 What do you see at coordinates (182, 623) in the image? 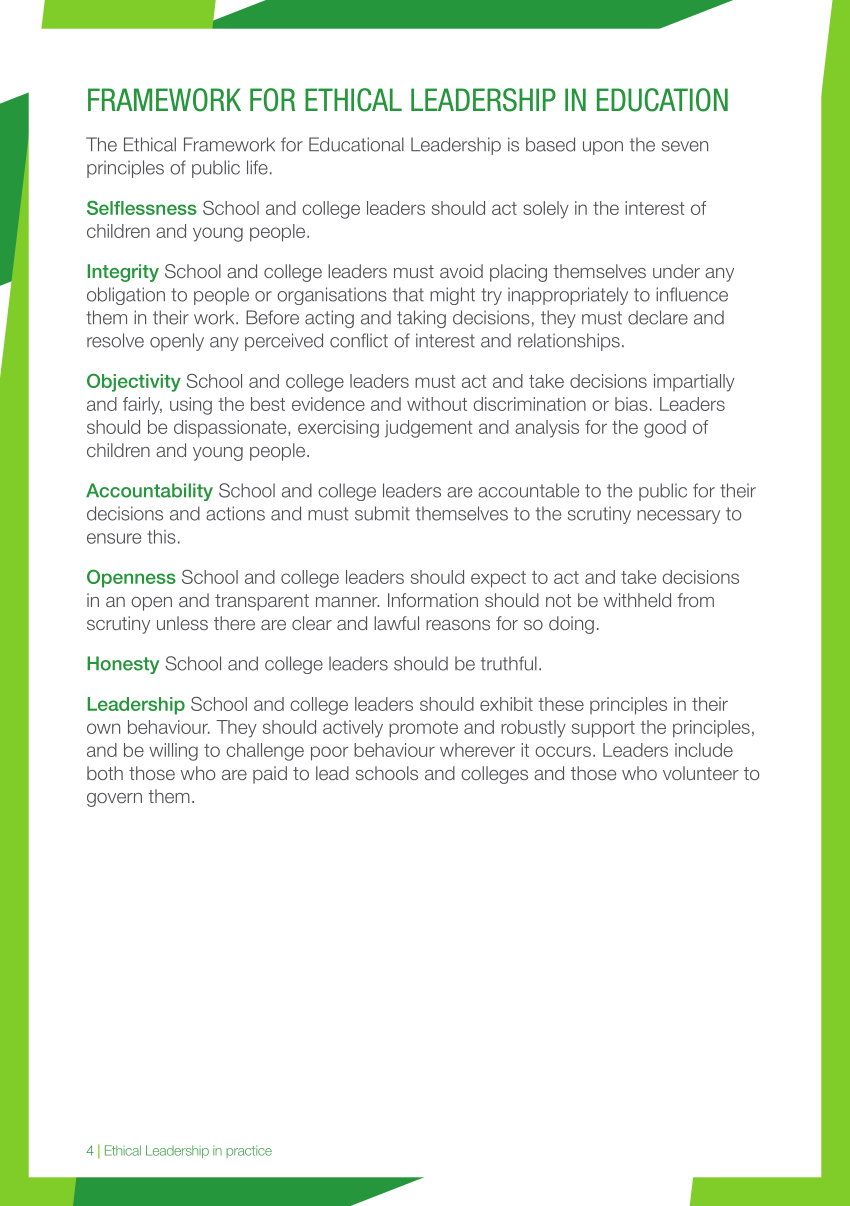
I see `unless` at bounding box center [182, 623].
